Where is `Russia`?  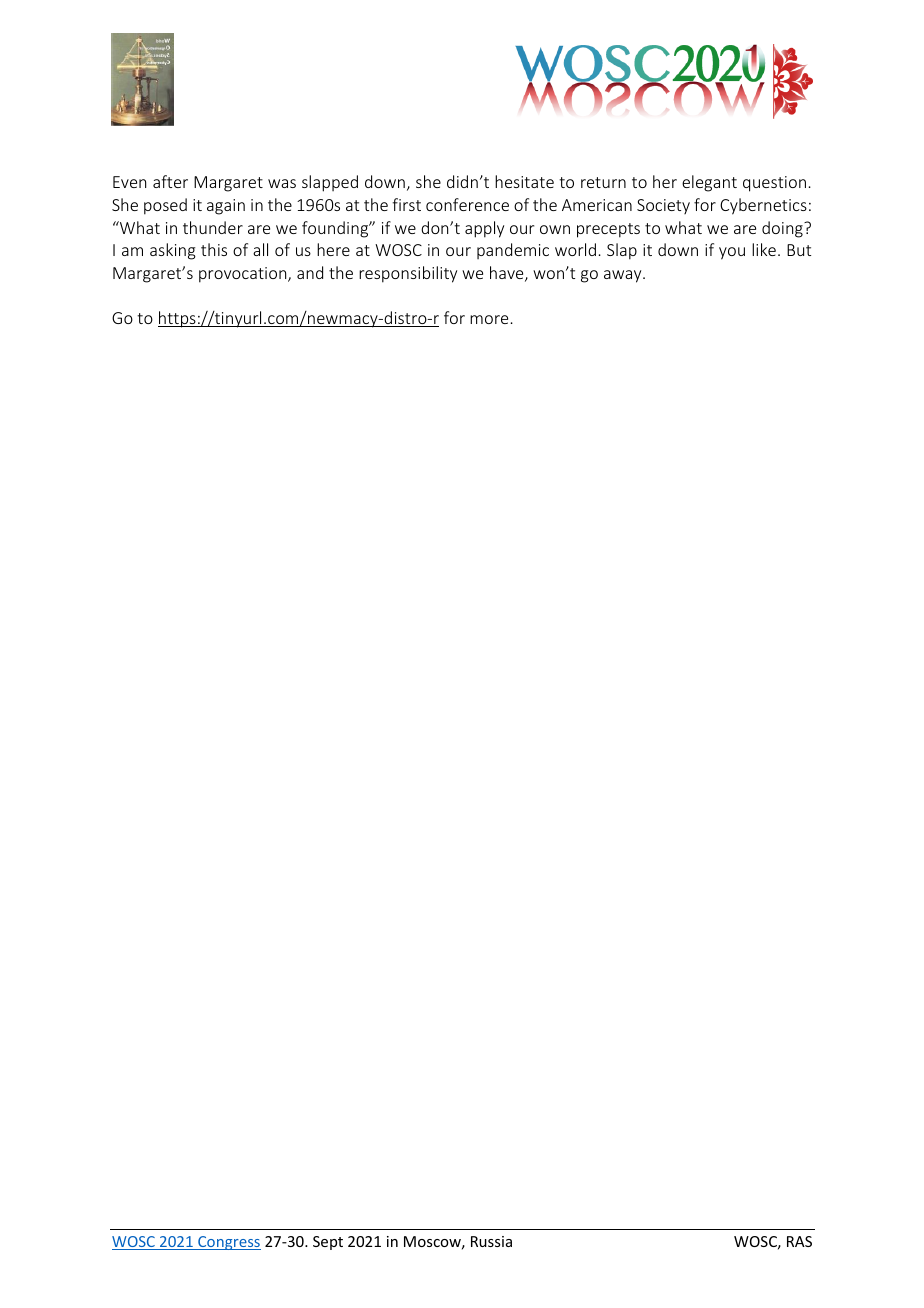
Russia is located at coordinates (491, 1241).
